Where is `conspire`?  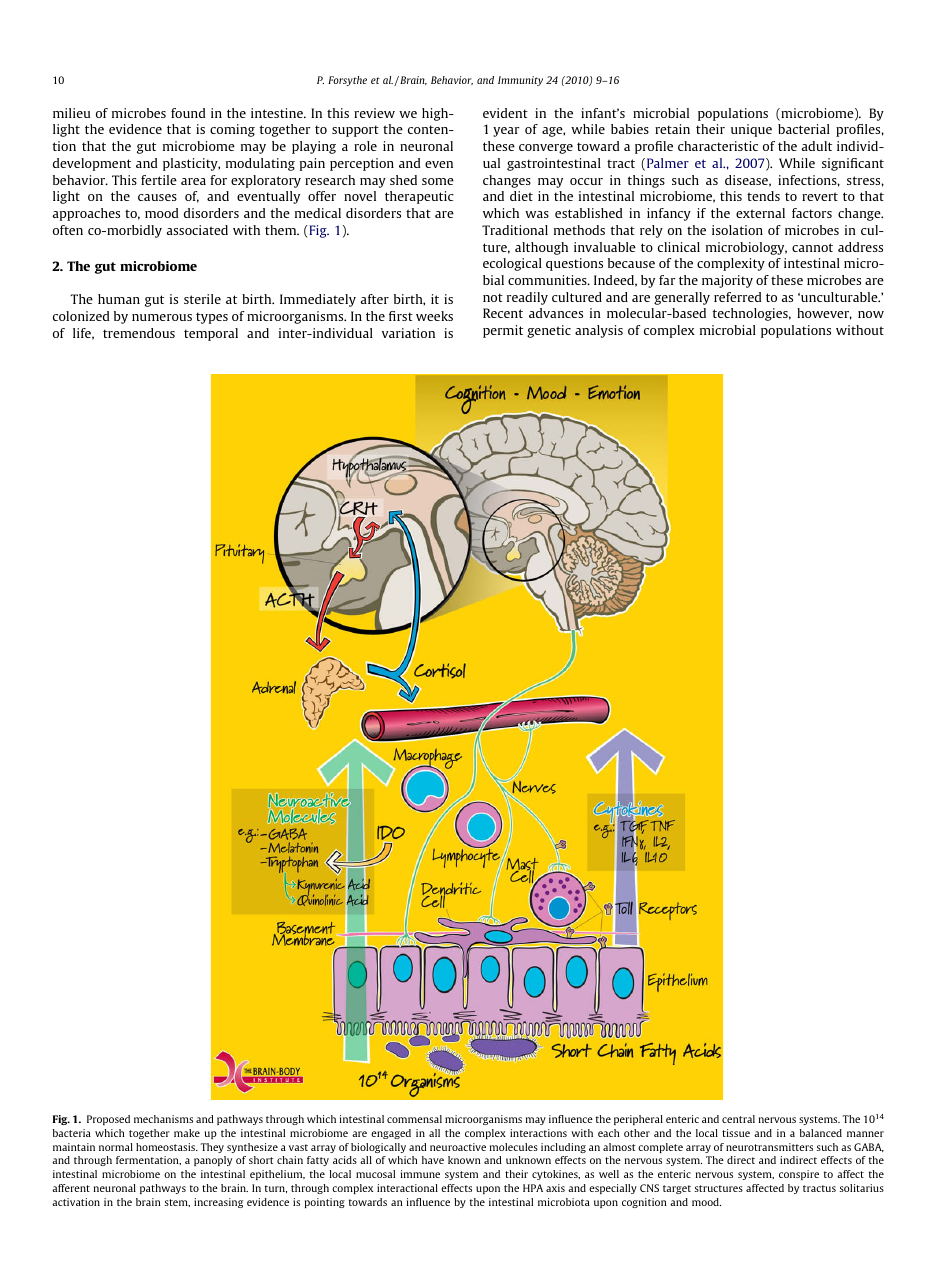 conspire is located at coordinates (799, 1175).
